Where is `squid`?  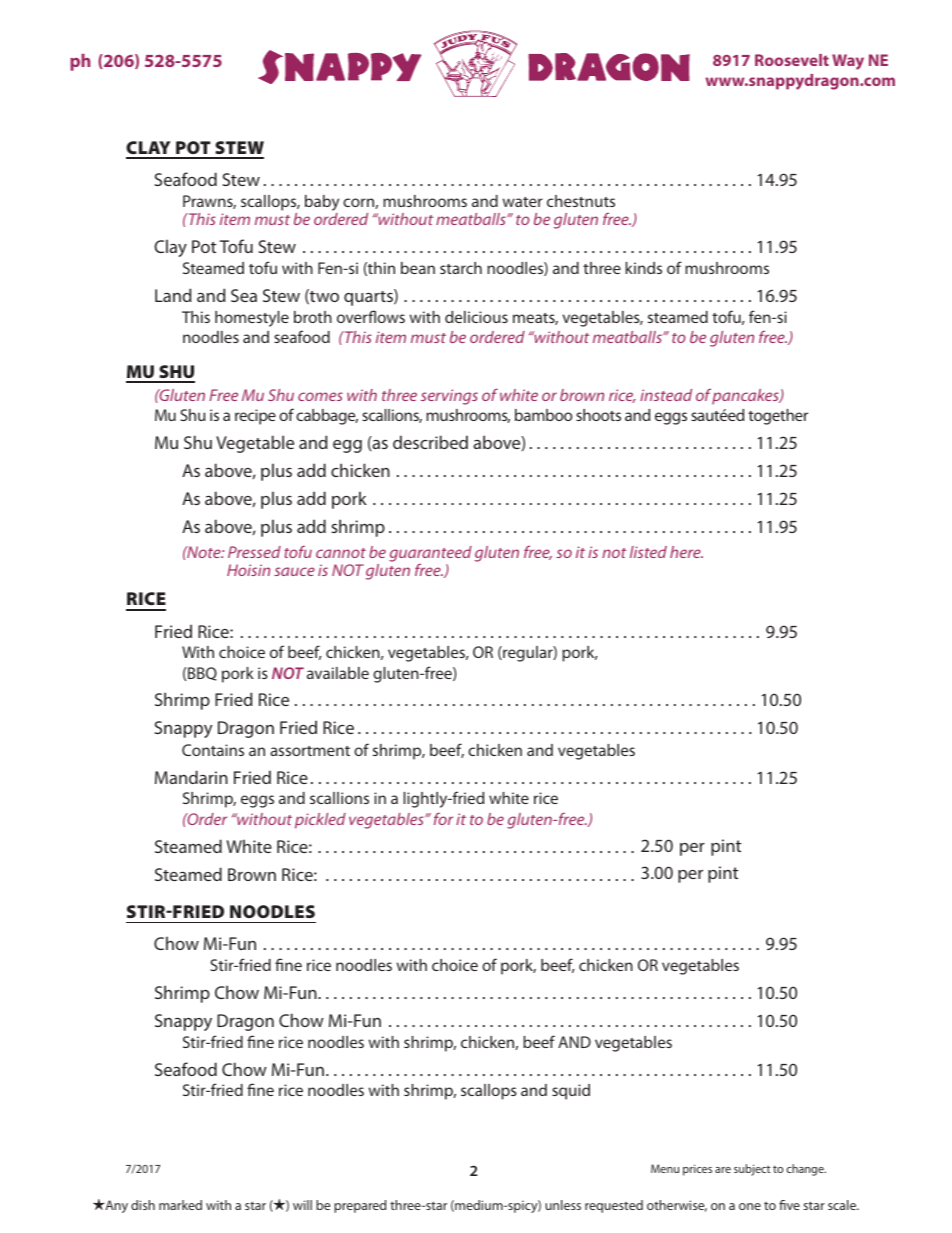 squid is located at coordinates (571, 1092).
